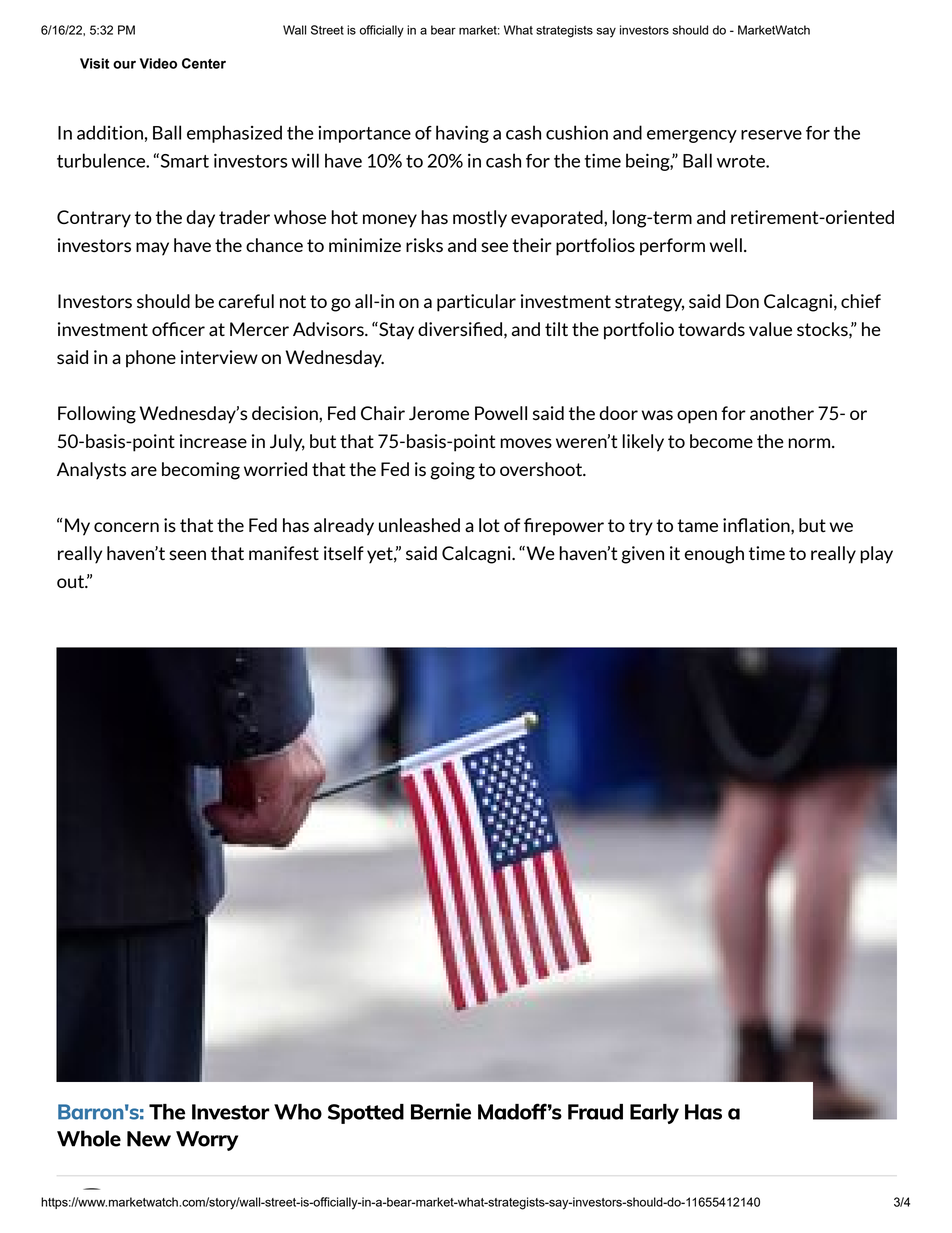 The width and height of the image is (952, 1233). What do you see at coordinates (158, 63) in the image?
I see `Video` at bounding box center [158, 63].
